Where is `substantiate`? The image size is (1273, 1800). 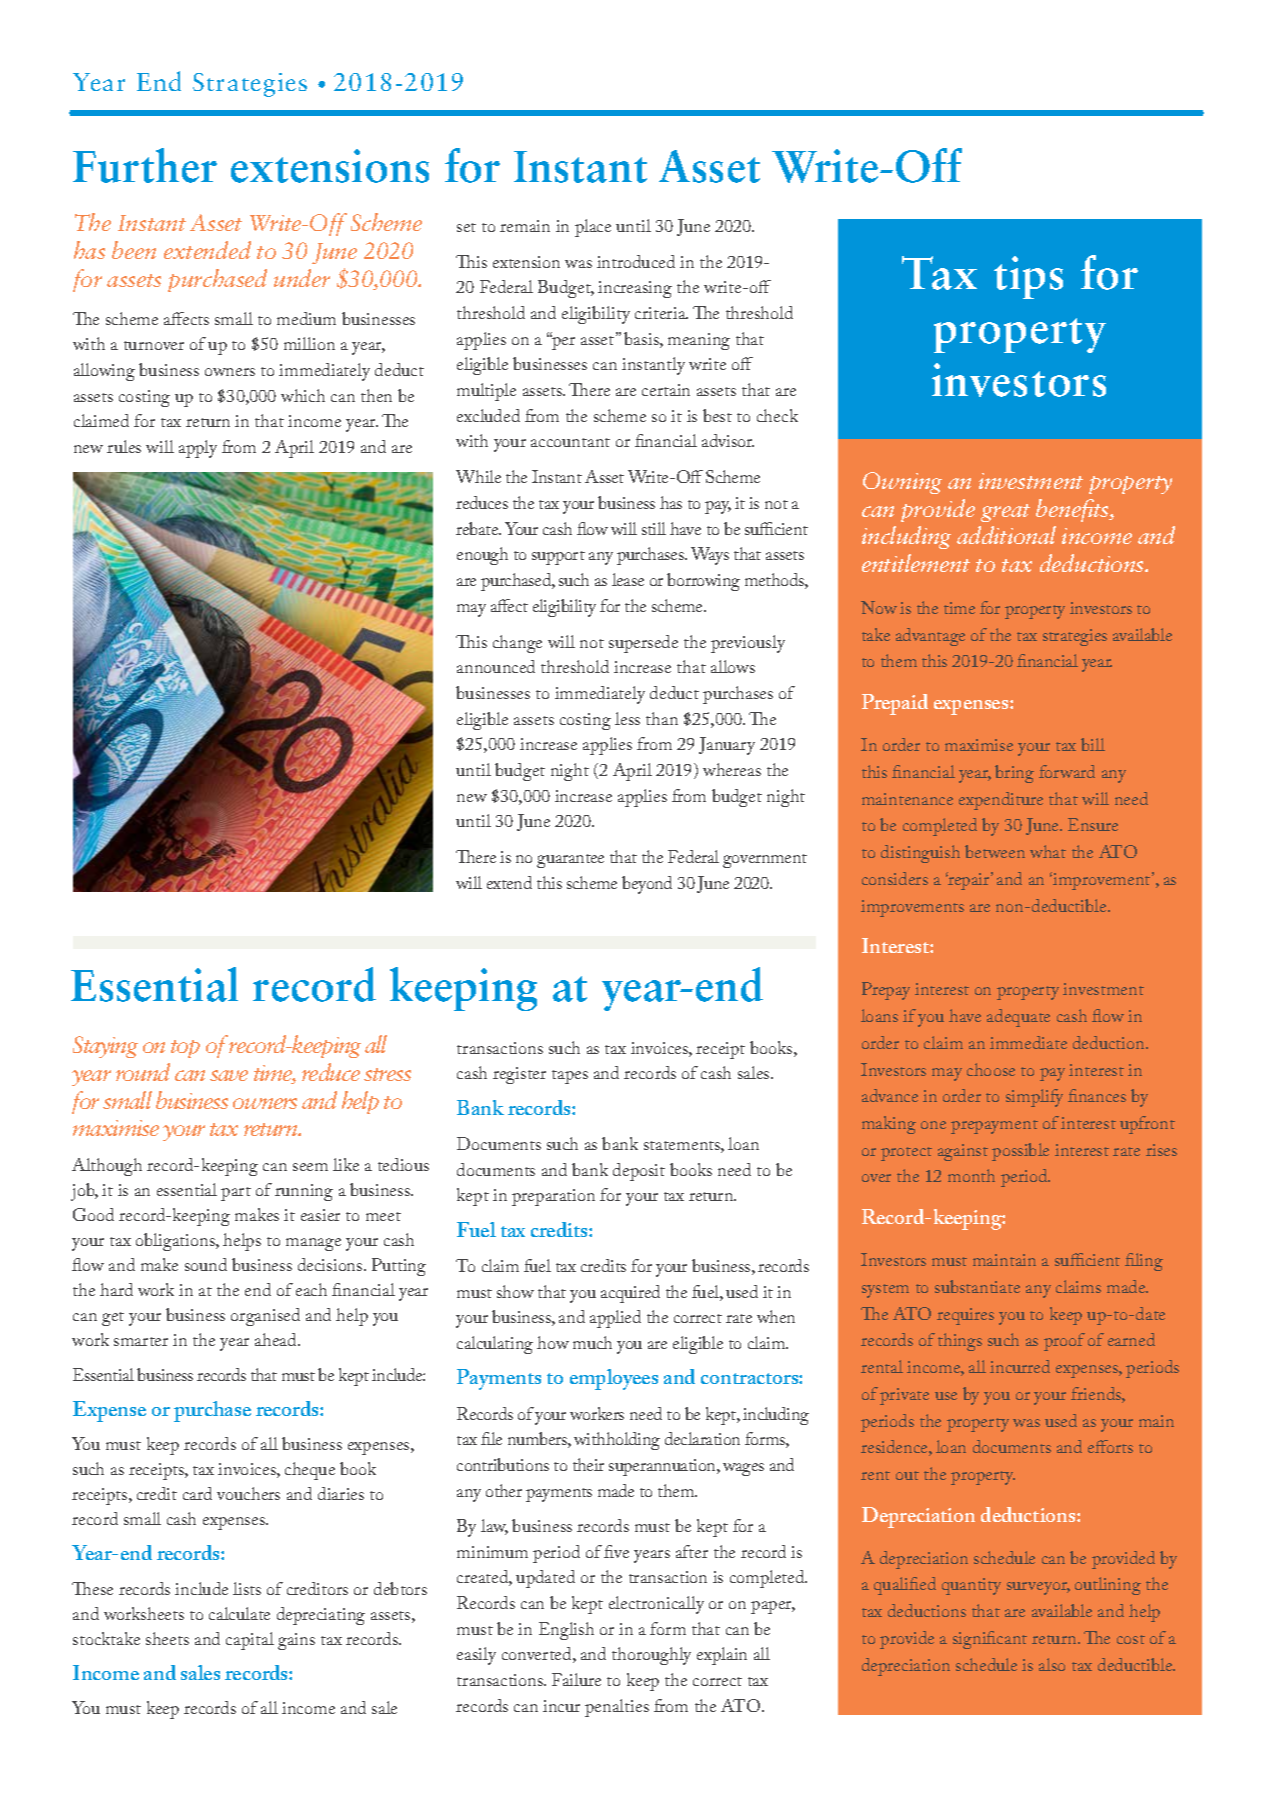 substantiate is located at coordinates (977, 1286).
